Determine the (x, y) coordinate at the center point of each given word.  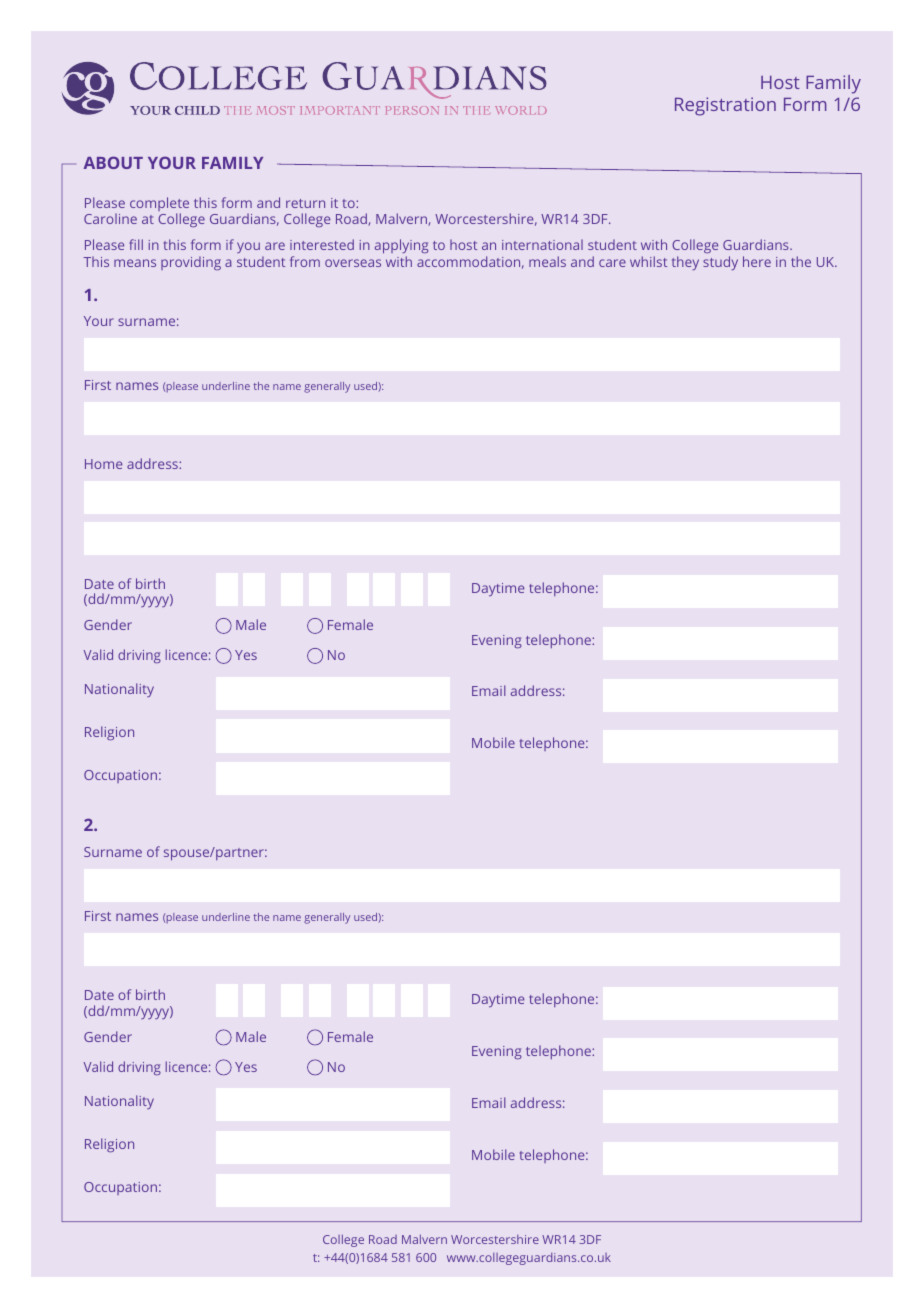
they (685, 263)
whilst (648, 261)
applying (401, 246)
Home (103, 464)
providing (191, 263)
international (542, 244)
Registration (725, 106)
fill (136, 244)
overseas (353, 263)
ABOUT (113, 162)
